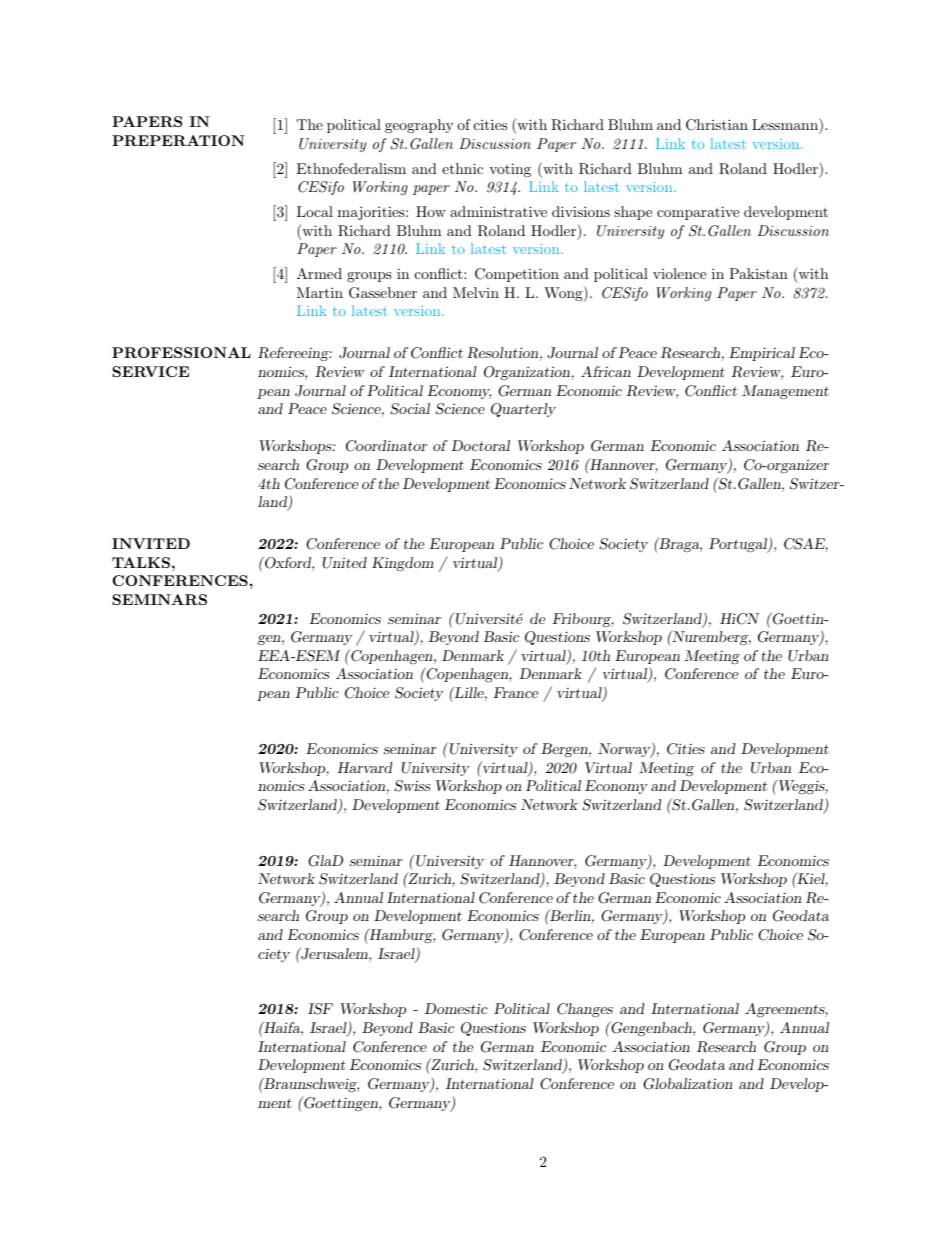 The image size is (952, 1233). I want to click on Empirical, so click(762, 354).
